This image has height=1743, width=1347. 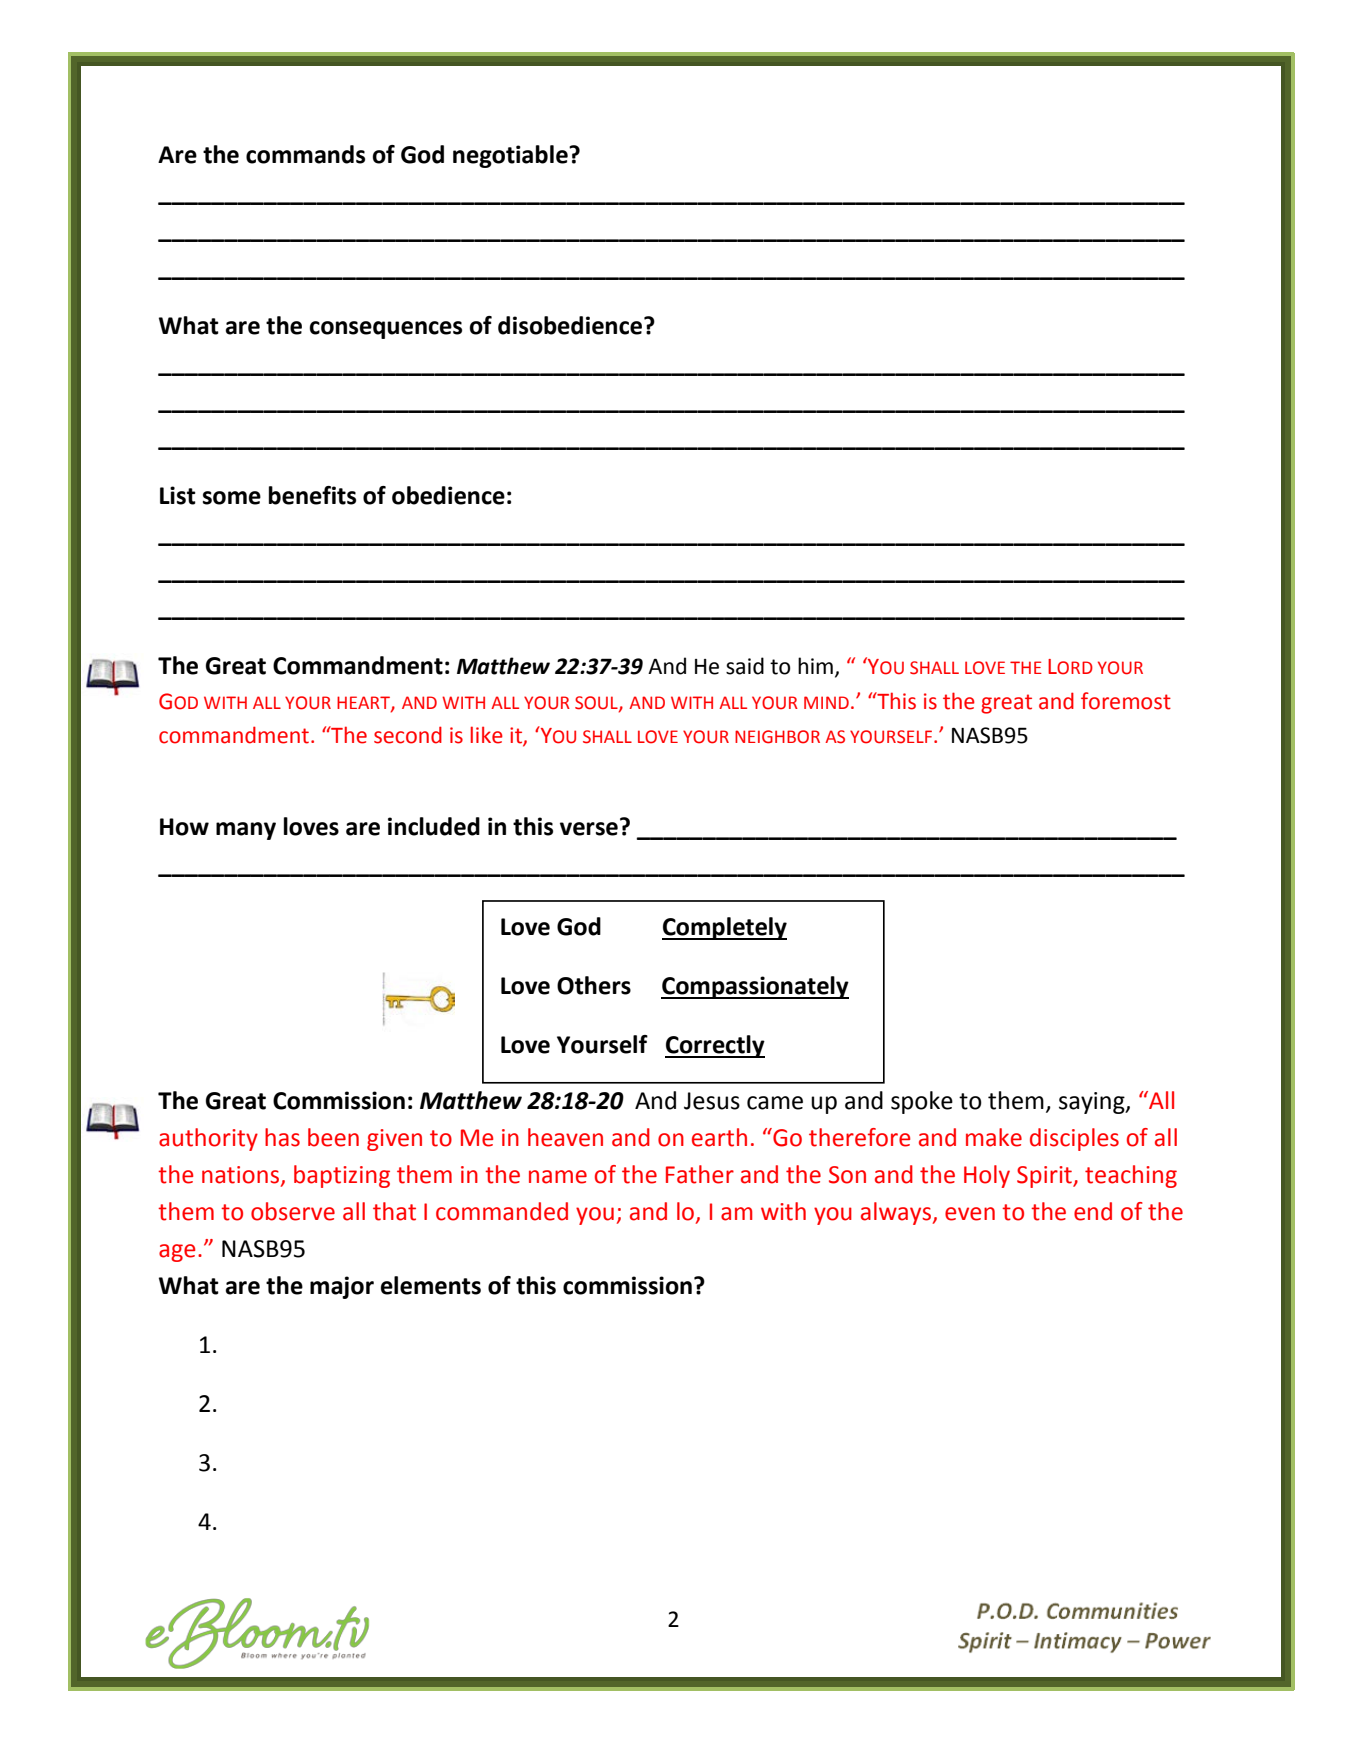 I want to click on commands, so click(x=305, y=154).
